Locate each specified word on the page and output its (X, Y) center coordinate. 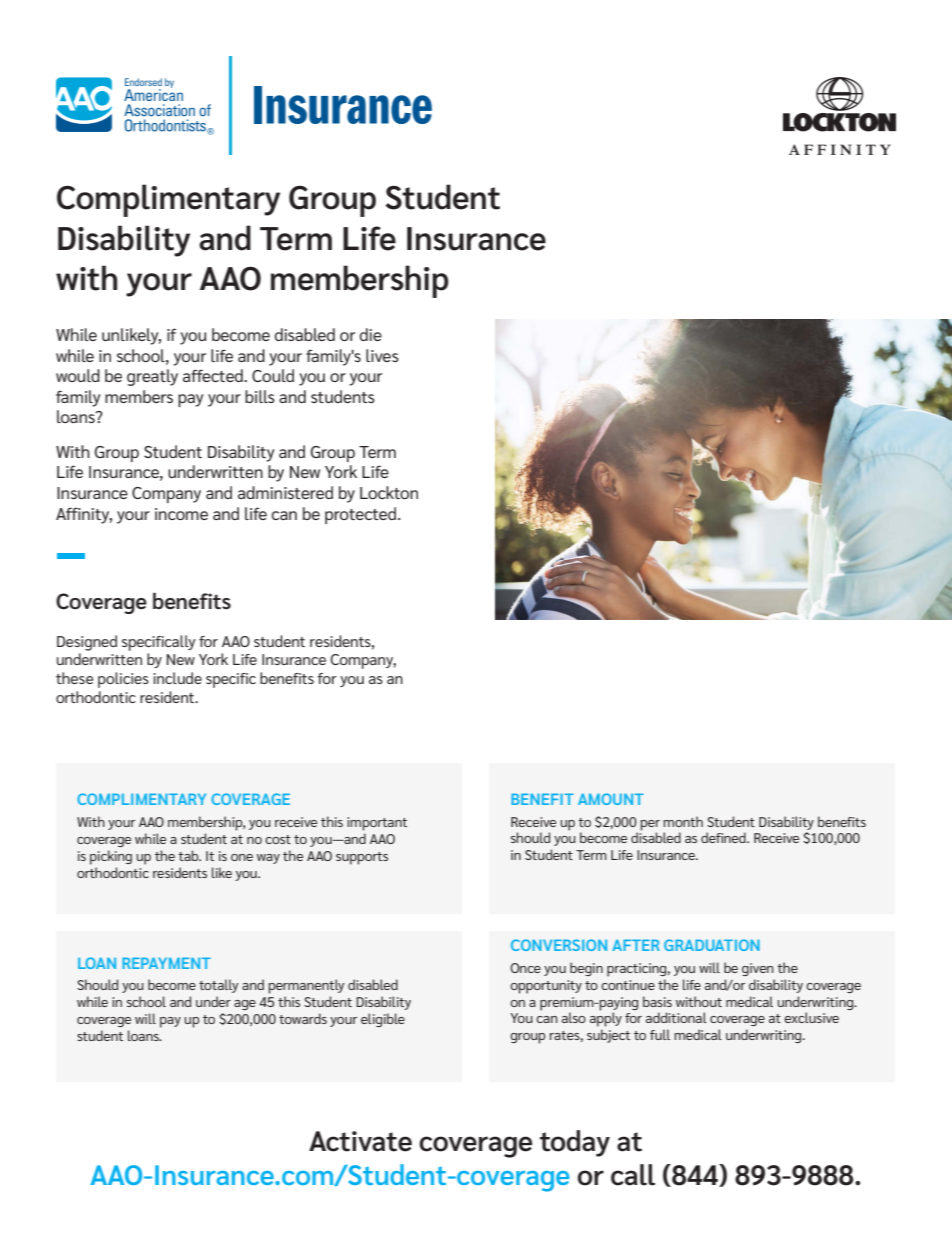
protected (362, 515)
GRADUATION (712, 945)
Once (525, 968)
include (177, 678)
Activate (360, 1141)
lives (382, 355)
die (371, 334)
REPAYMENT (166, 963)
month (683, 821)
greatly (152, 377)
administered (285, 492)
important (377, 824)
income (181, 514)
